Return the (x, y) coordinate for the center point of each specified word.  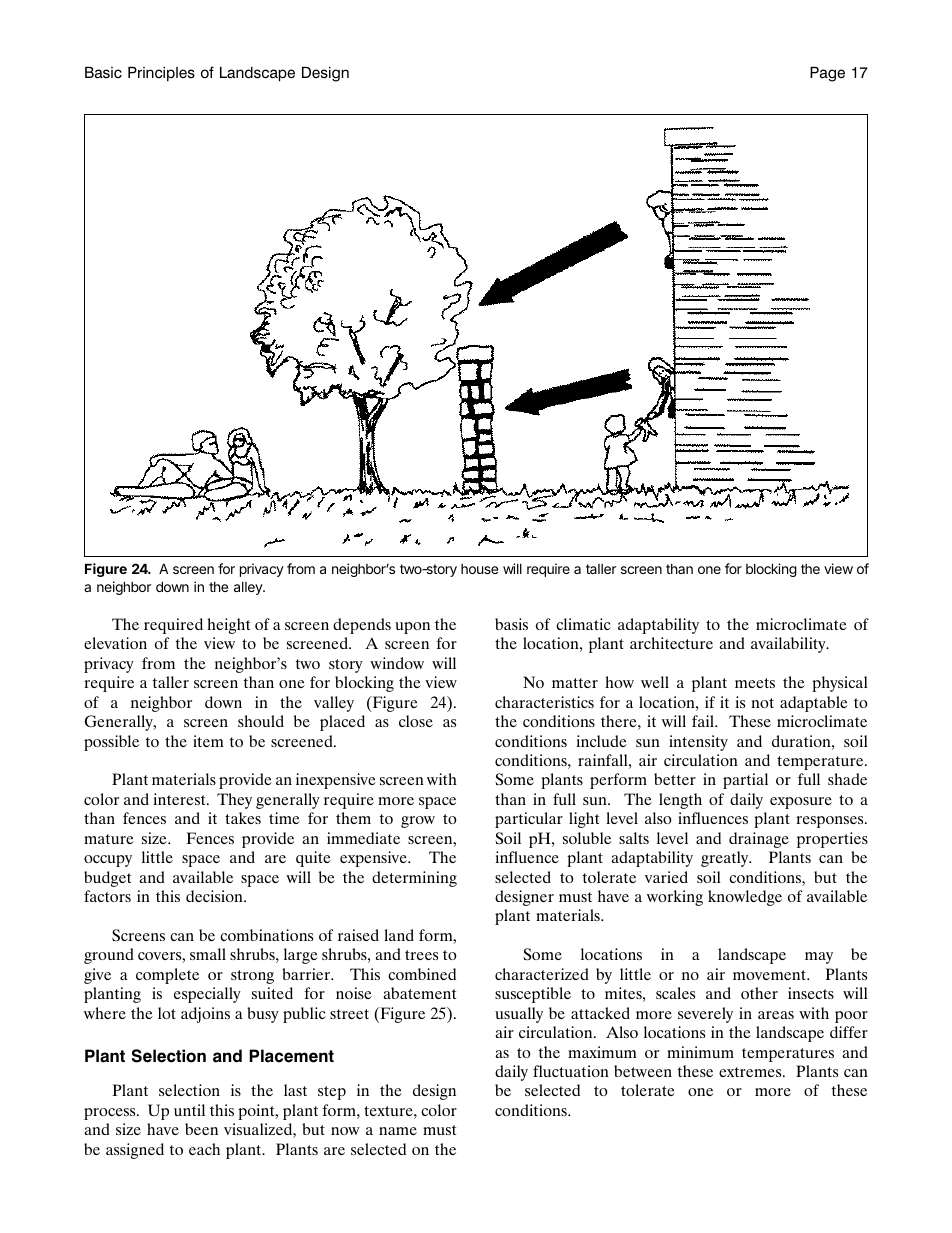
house (479, 569)
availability (789, 645)
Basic (103, 73)
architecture (671, 643)
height (228, 626)
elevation (115, 643)
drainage (759, 840)
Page (827, 74)
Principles (161, 74)
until (189, 1110)
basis (511, 624)
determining (414, 879)
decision (215, 896)
